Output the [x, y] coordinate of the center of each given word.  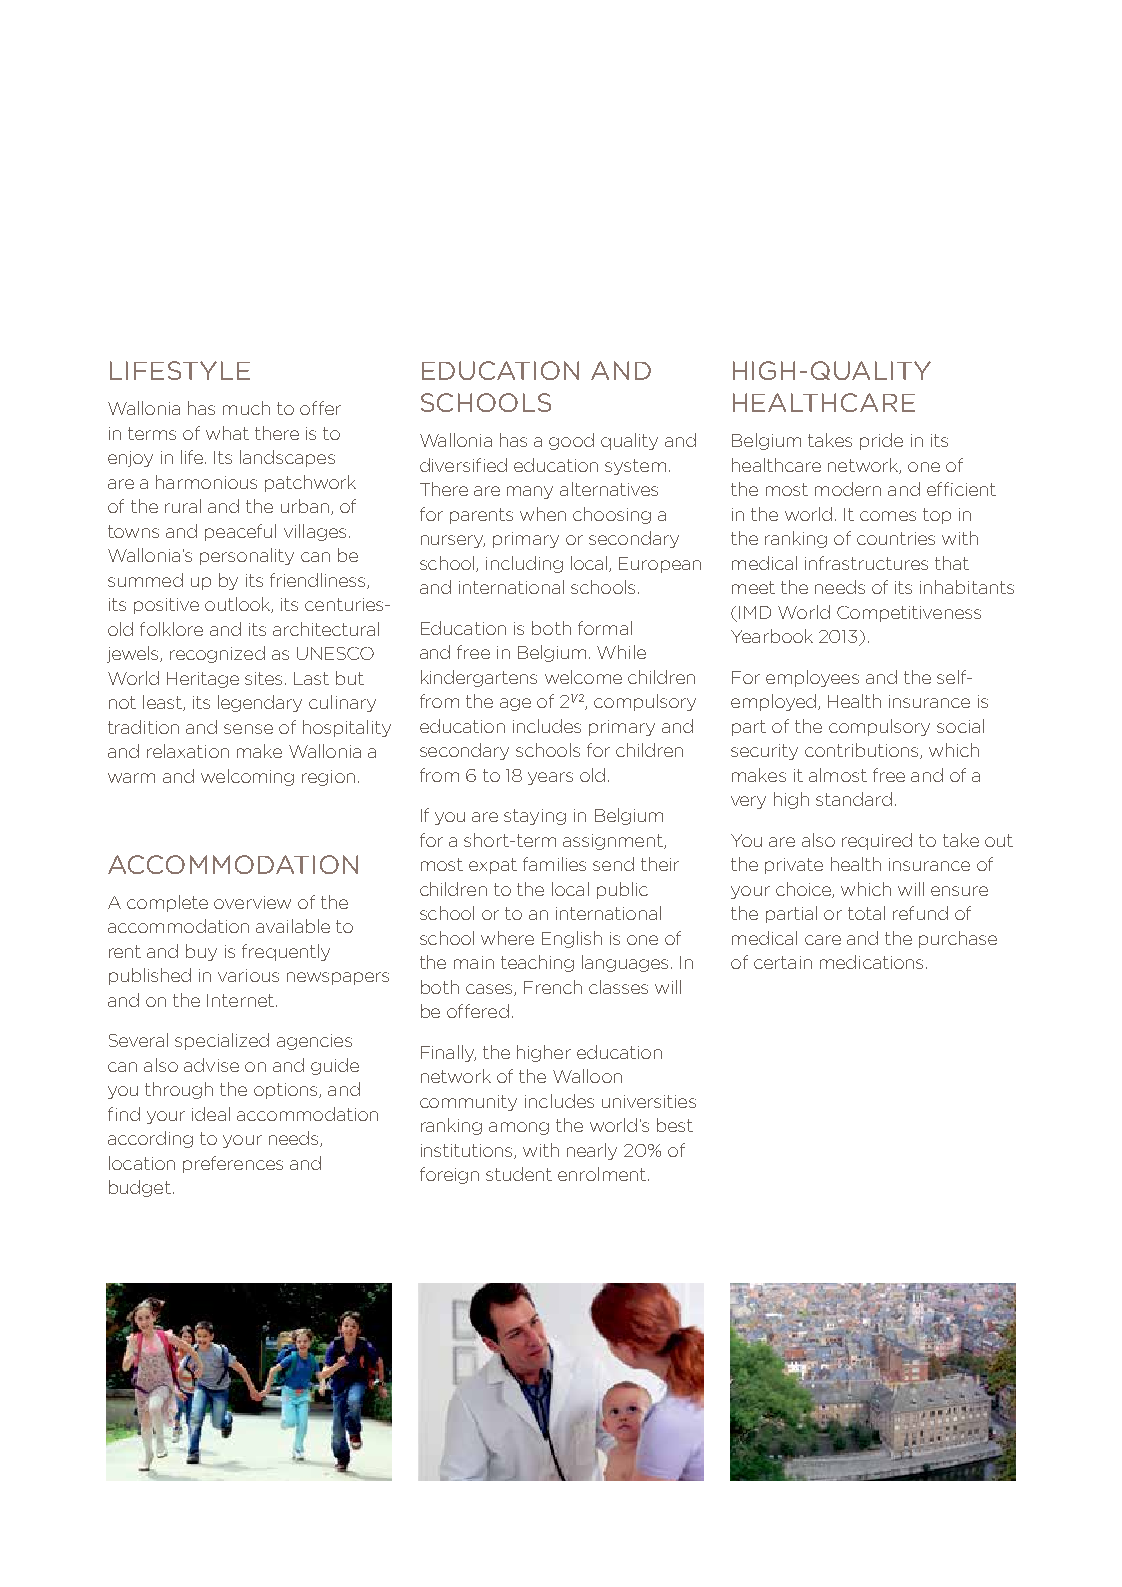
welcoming [247, 777]
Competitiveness [909, 614]
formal [605, 628]
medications [871, 962]
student [519, 1174]
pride [881, 441]
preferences [233, 1164]
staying [535, 817]
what [227, 433]
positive [166, 606]
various [248, 975]
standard [854, 799]
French [553, 987]
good [571, 441]
